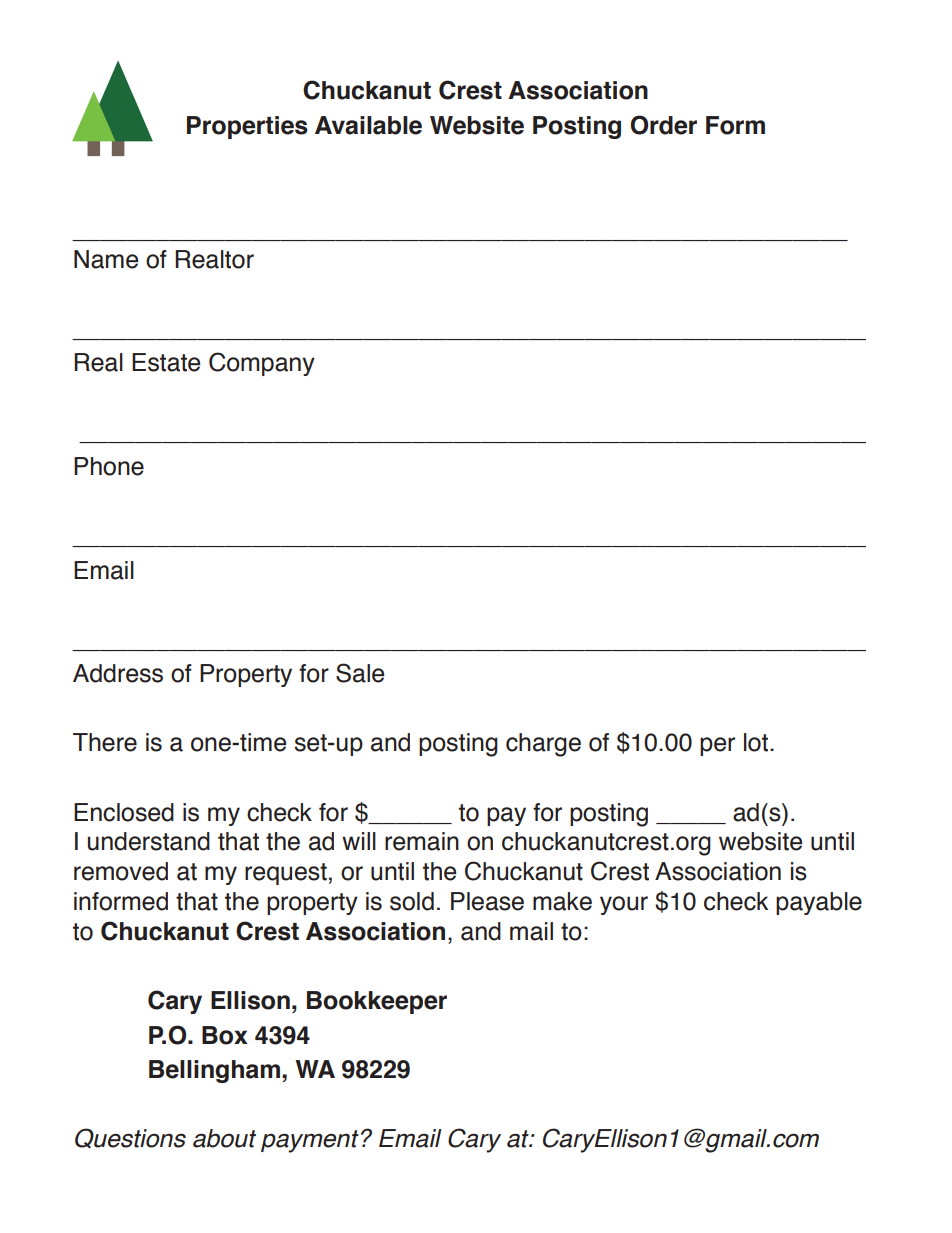  What do you see at coordinates (166, 362) in the document?
I see `Estate` at bounding box center [166, 362].
